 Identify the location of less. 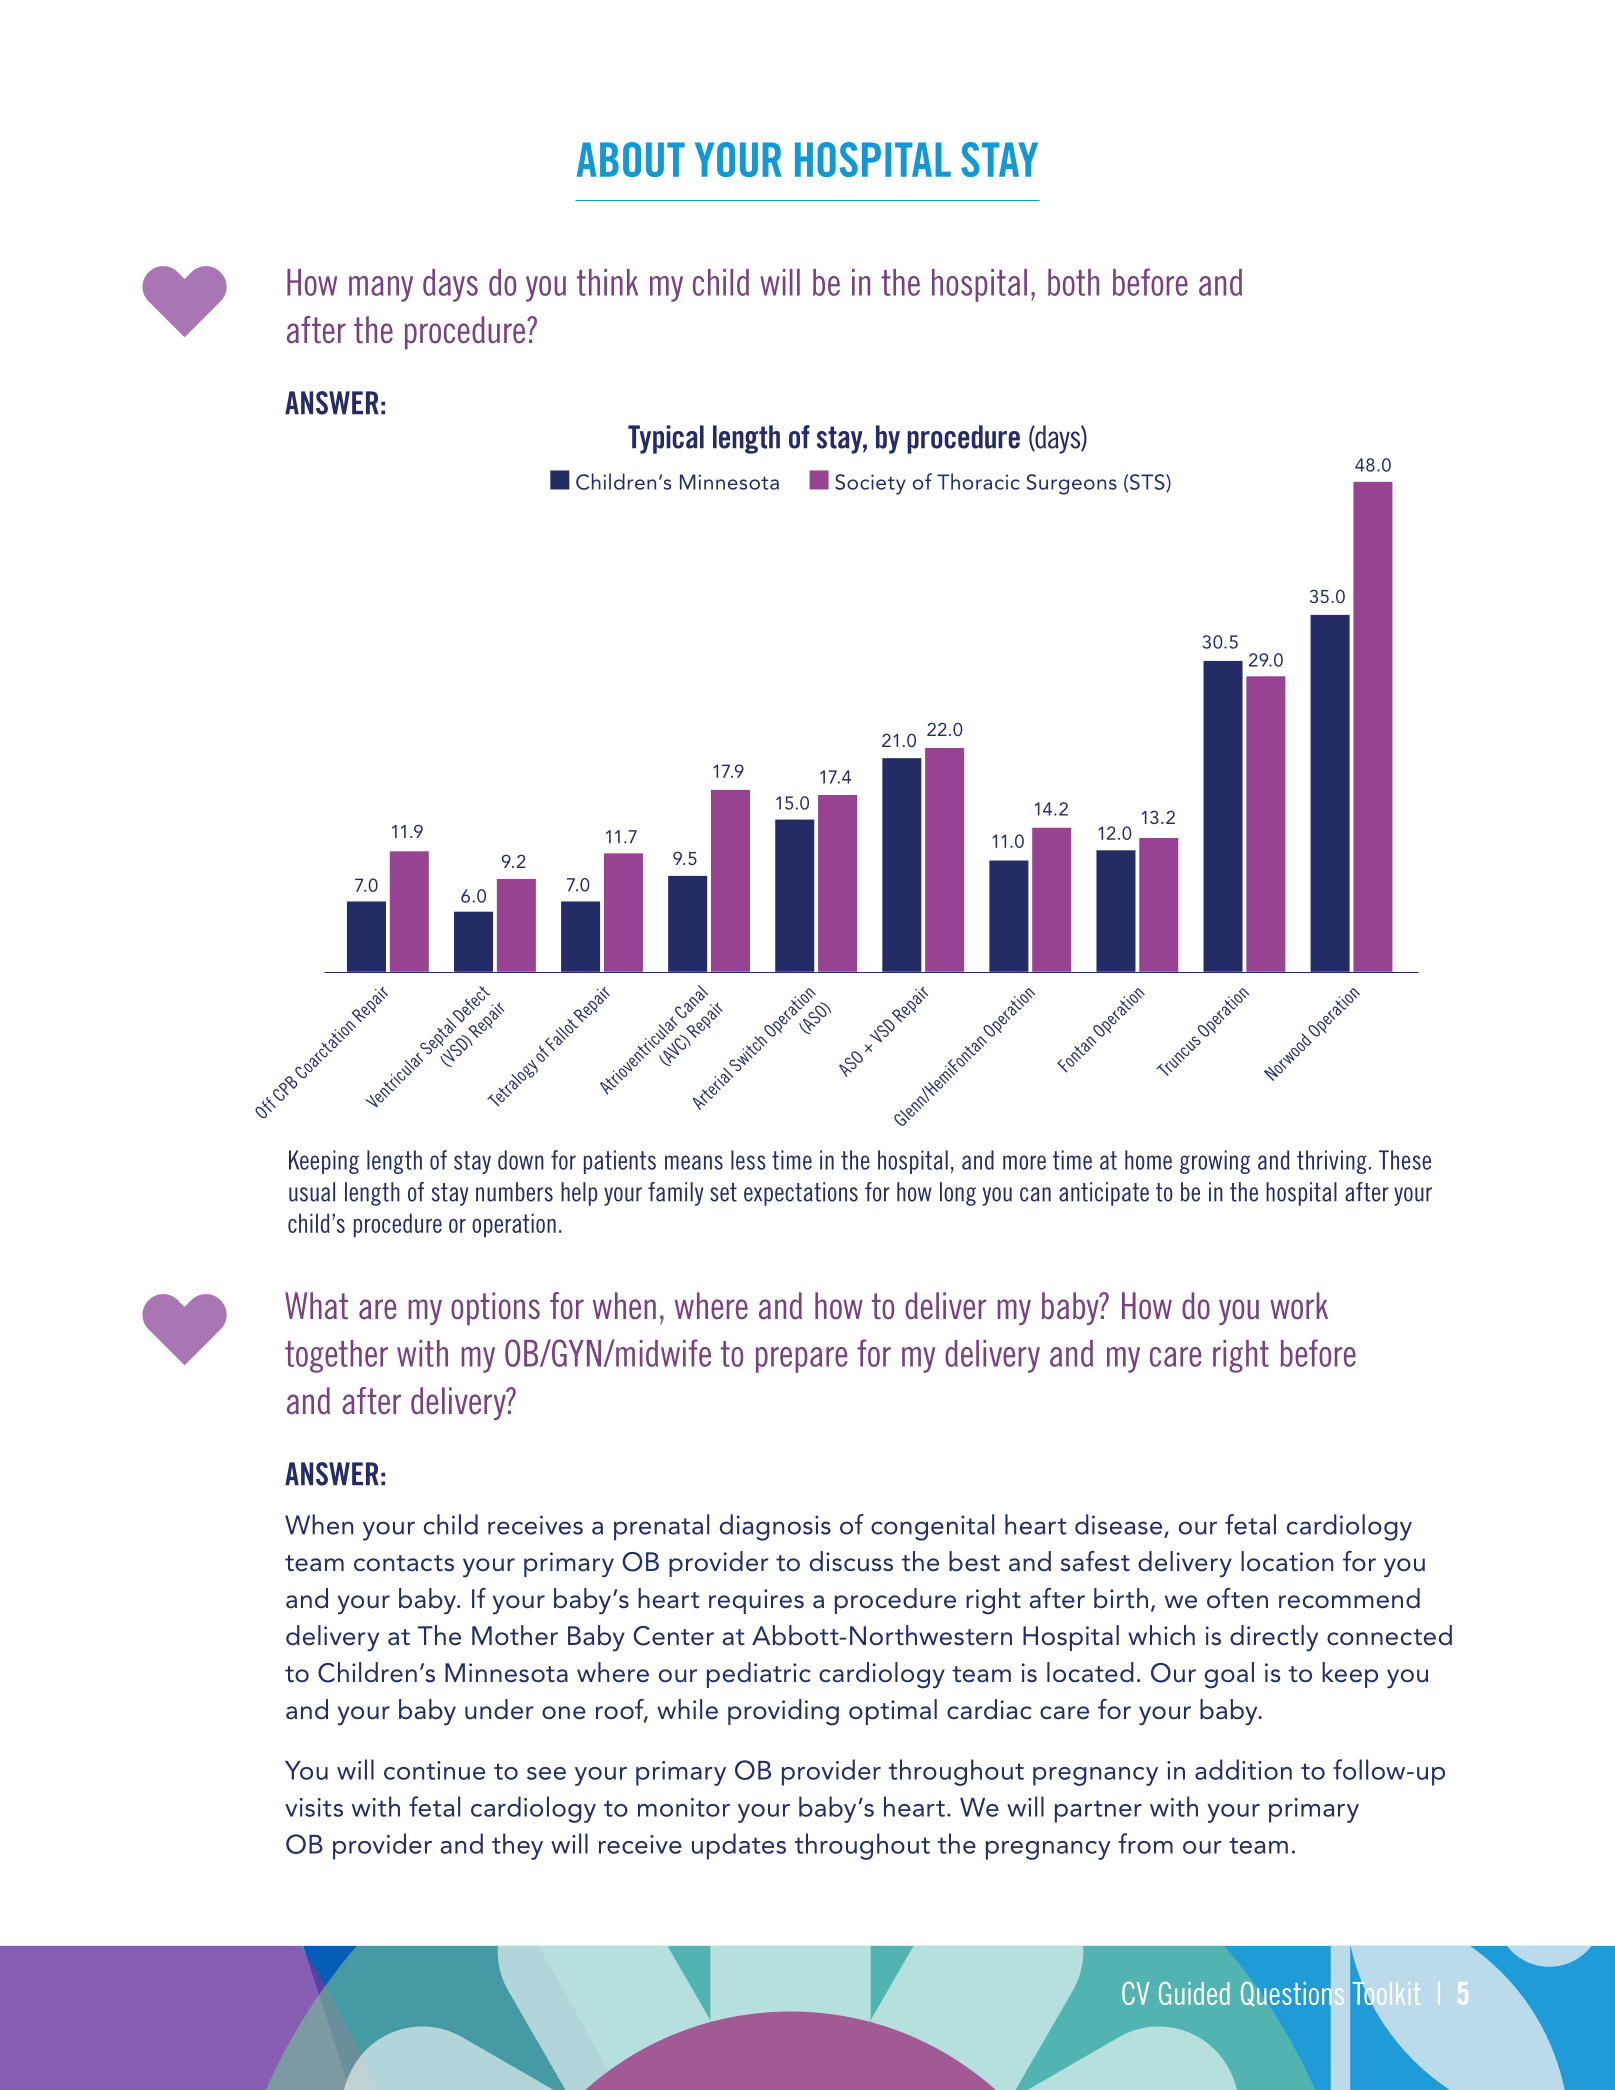
(748, 1160).
